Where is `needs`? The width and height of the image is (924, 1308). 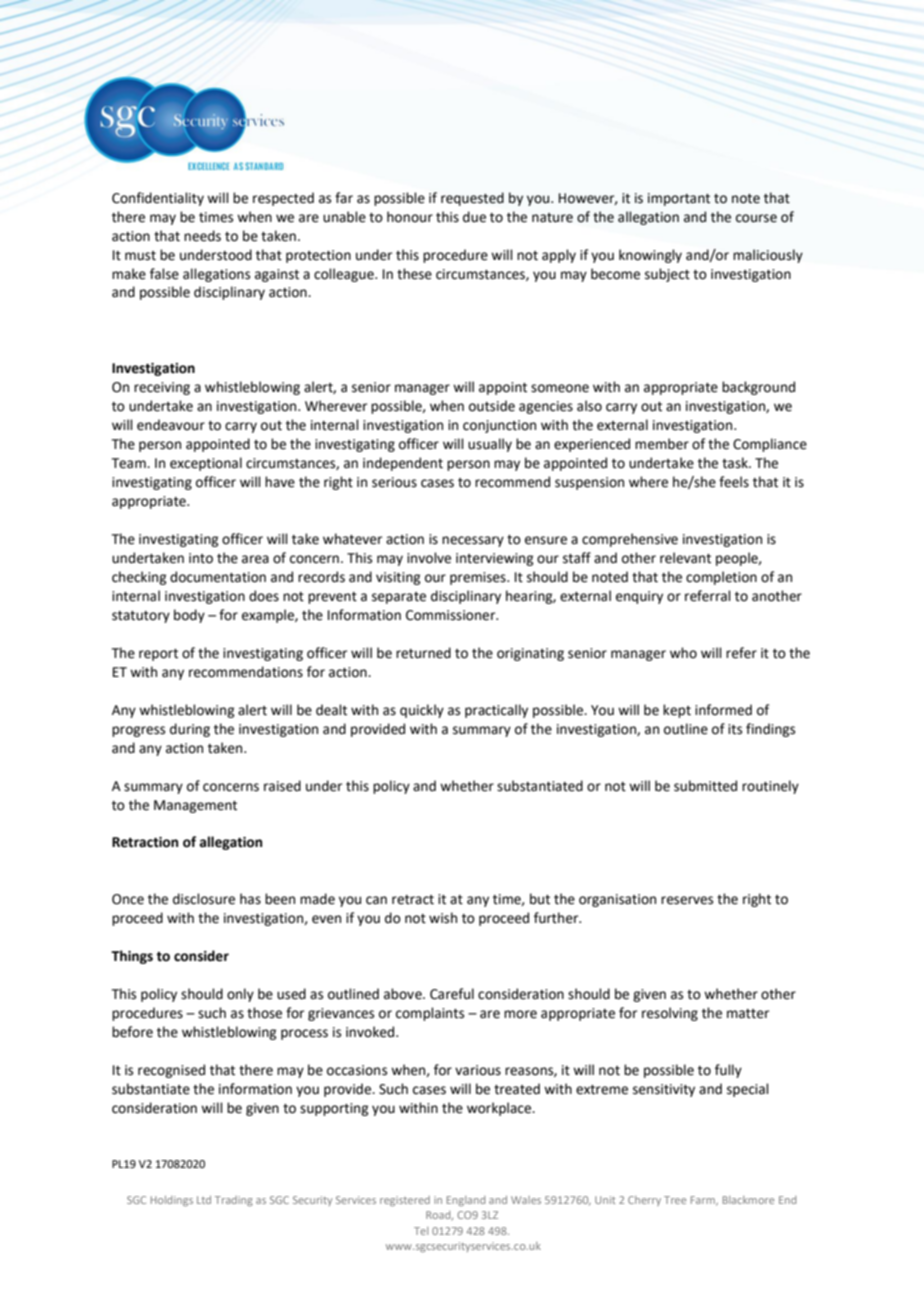
needs is located at coordinates (202, 236).
